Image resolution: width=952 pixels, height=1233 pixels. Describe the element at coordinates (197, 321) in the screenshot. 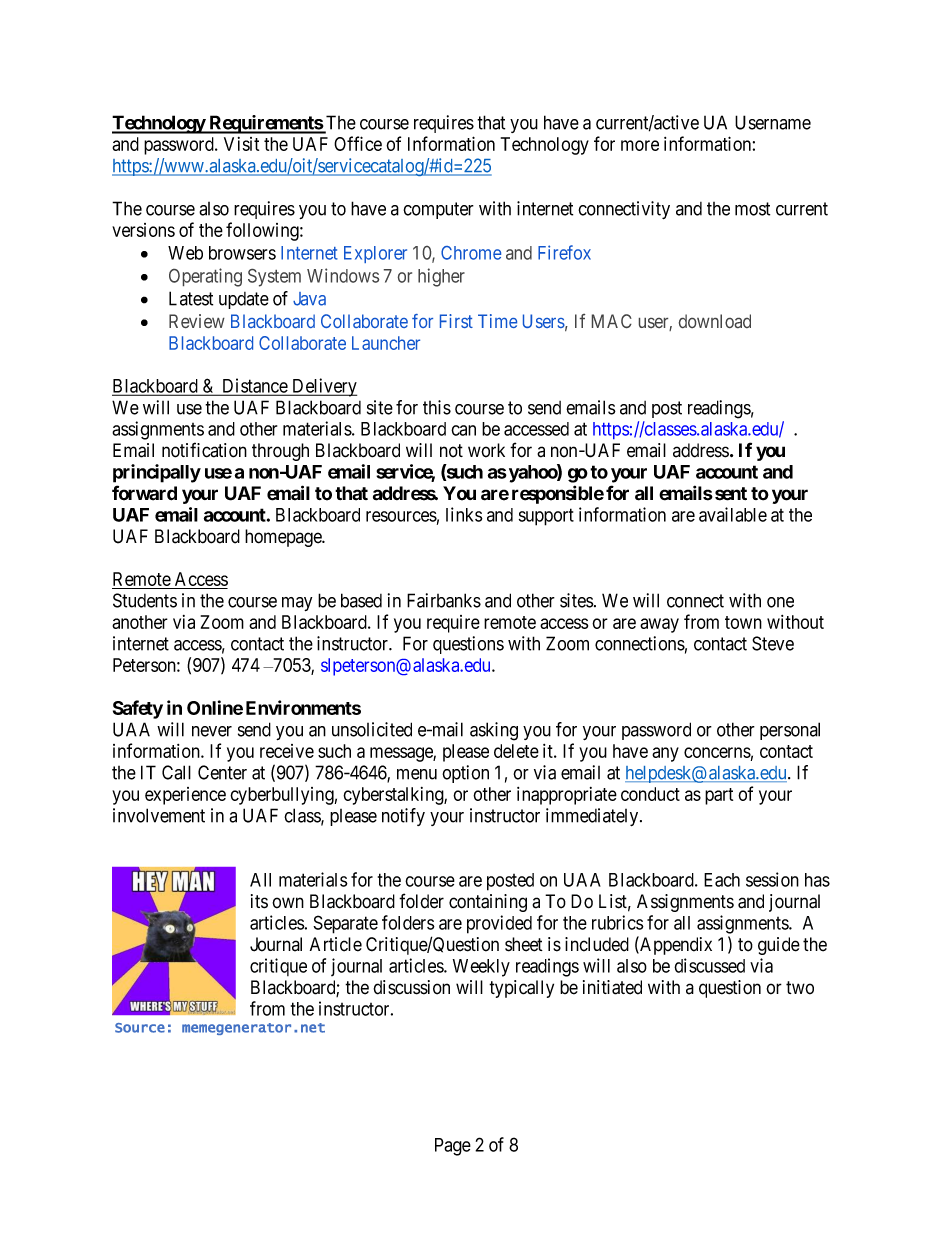

I see `Review` at that location.
